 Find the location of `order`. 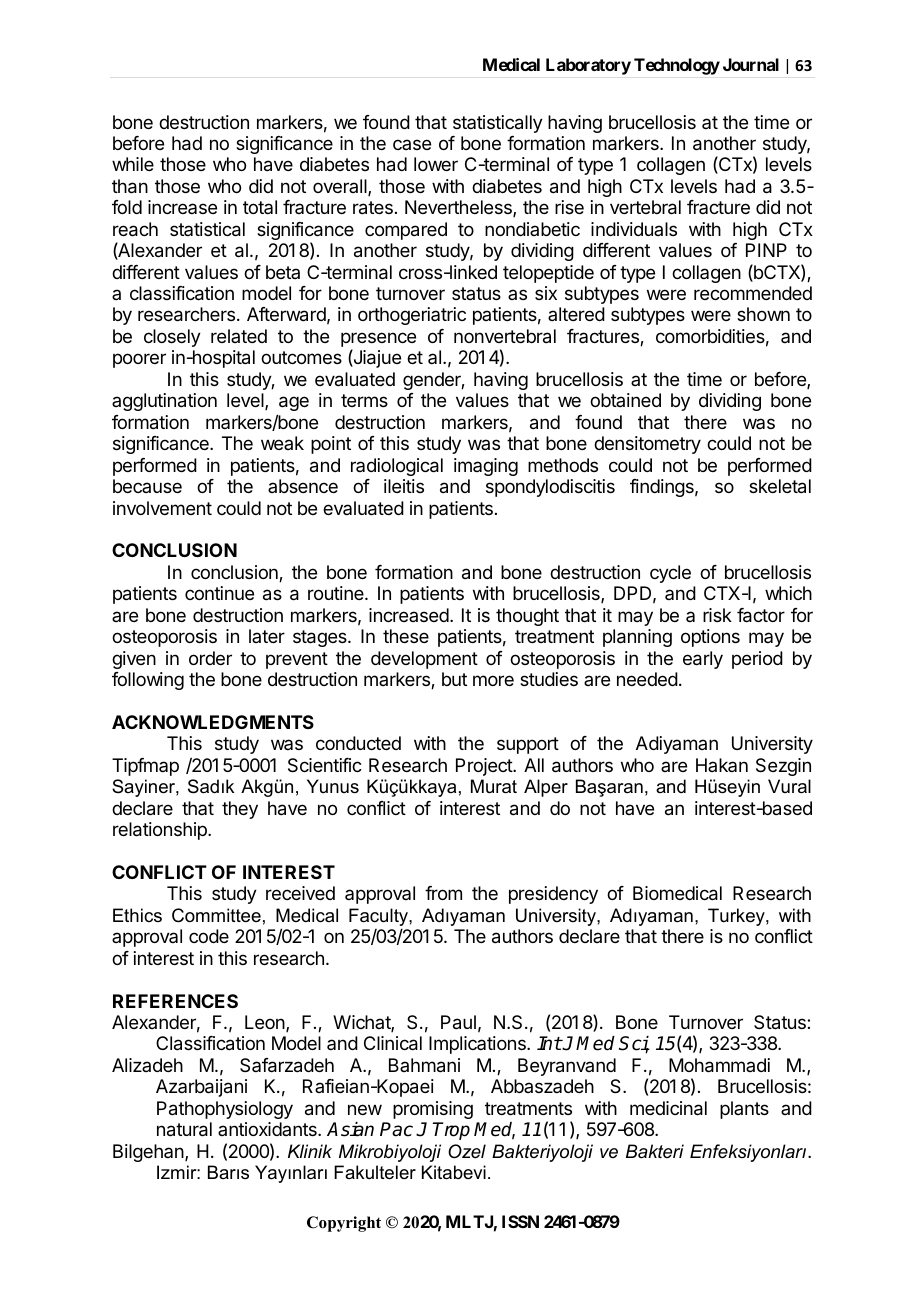

order is located at coordinates (210, 658).
